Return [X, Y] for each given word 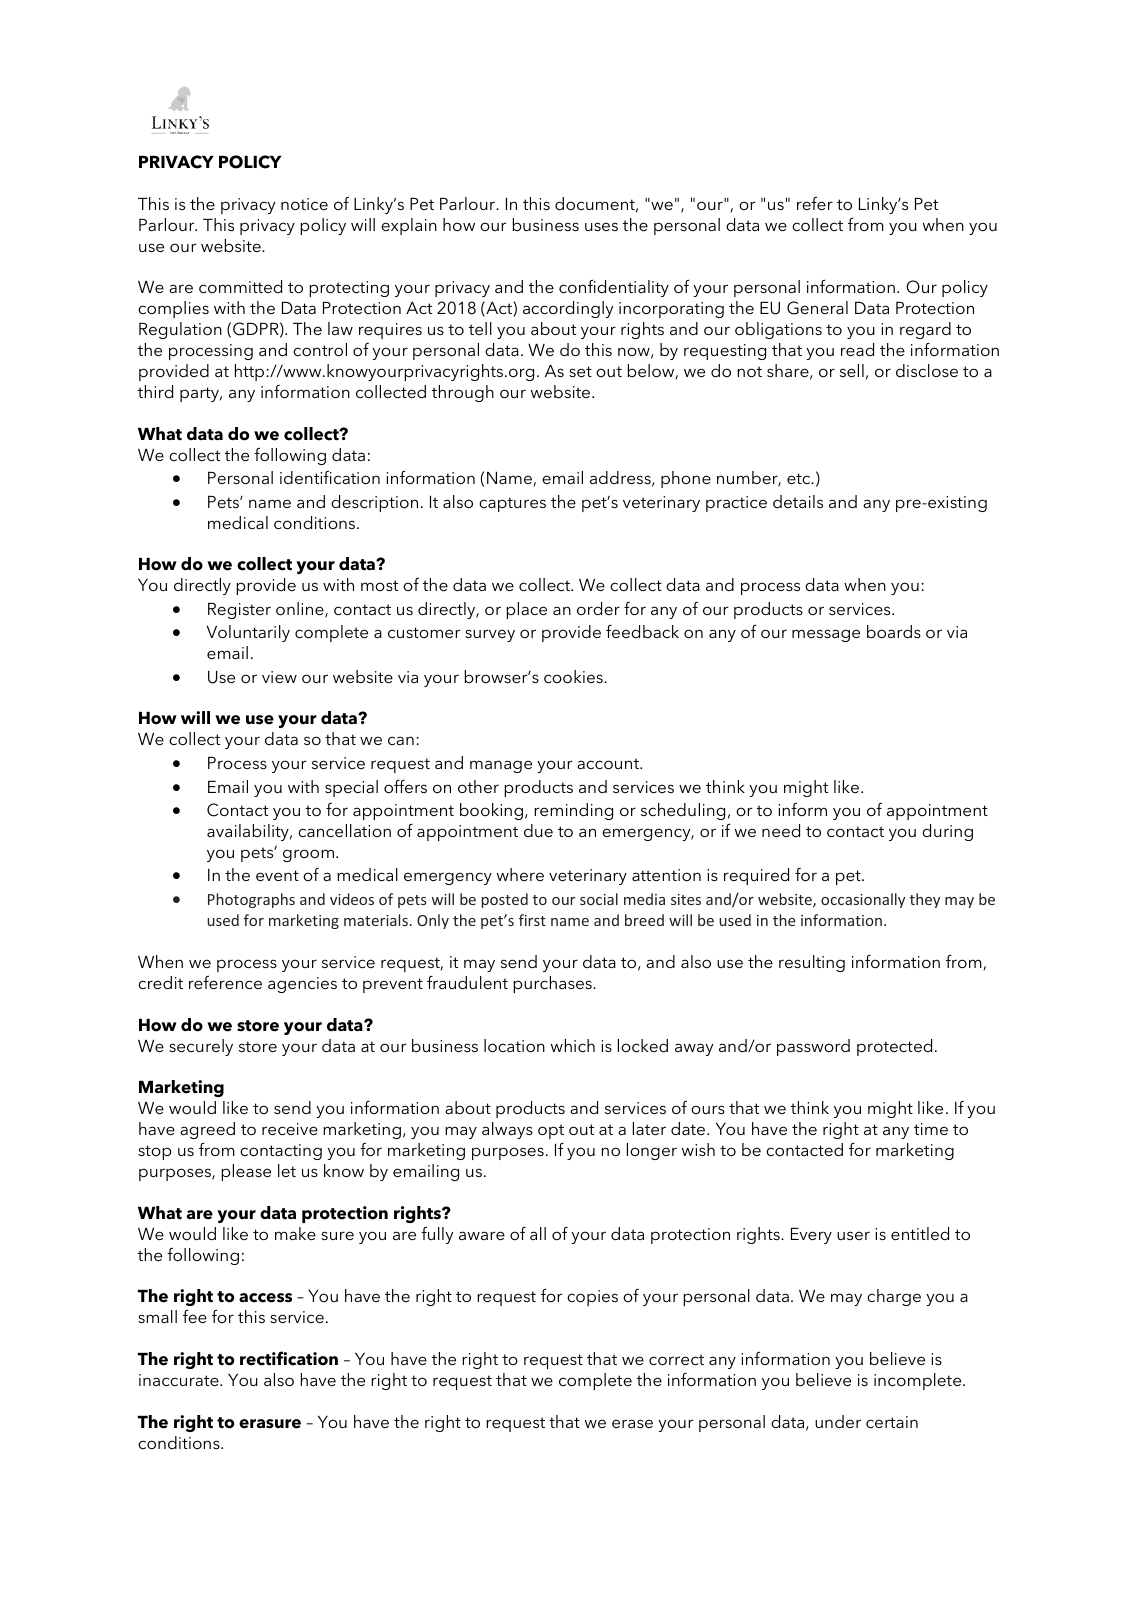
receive [290, 1129]
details [798, 501]
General [817, 308]
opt [551, 1131]
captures [512, 504]
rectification [289, 1358]
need [781, 830]
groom [310, 855]
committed [240, 286]
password [813, 1047]
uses [601, 226]
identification [330, 477]
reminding [573, 811]
